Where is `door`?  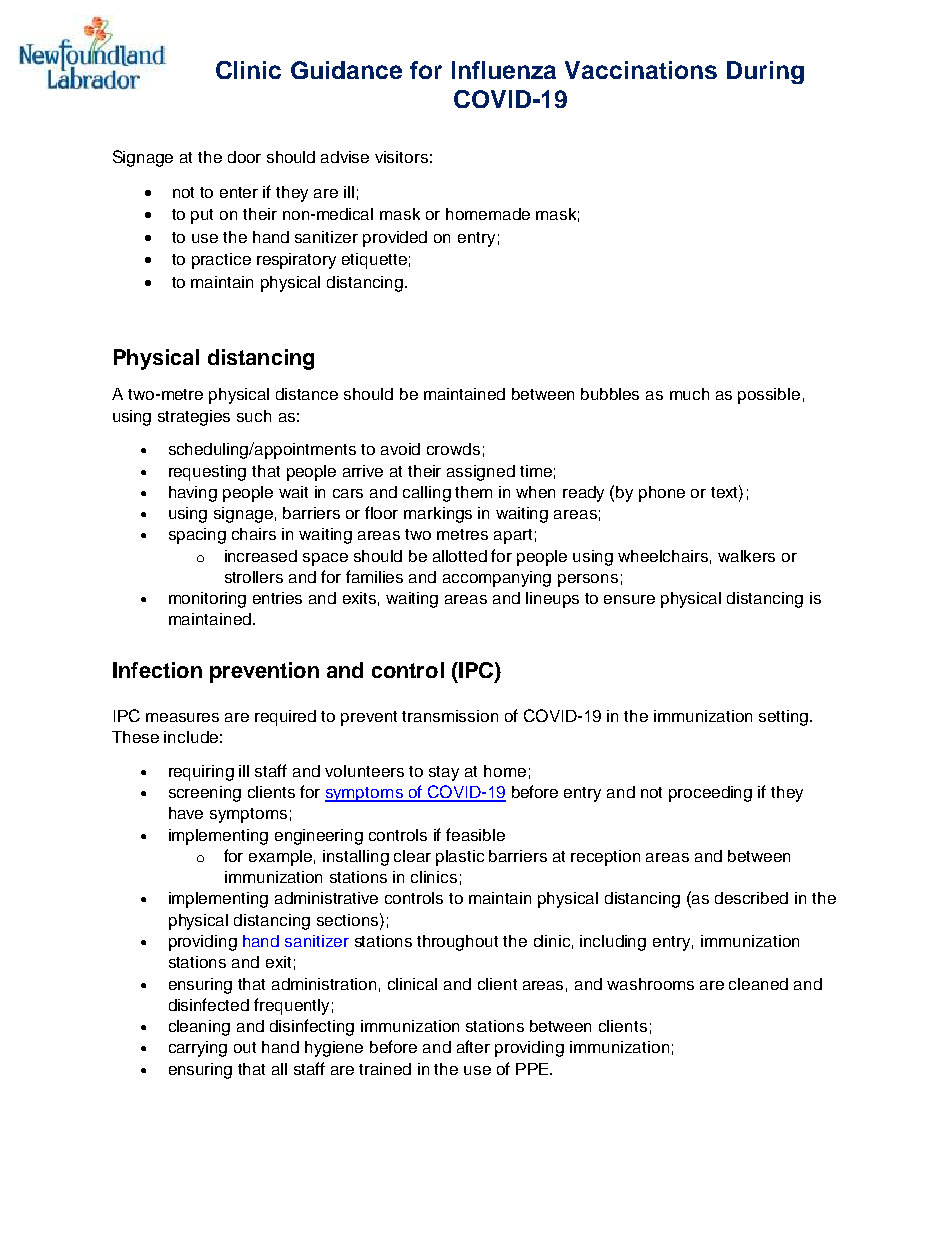
door is located at coordinates (244, 157).
